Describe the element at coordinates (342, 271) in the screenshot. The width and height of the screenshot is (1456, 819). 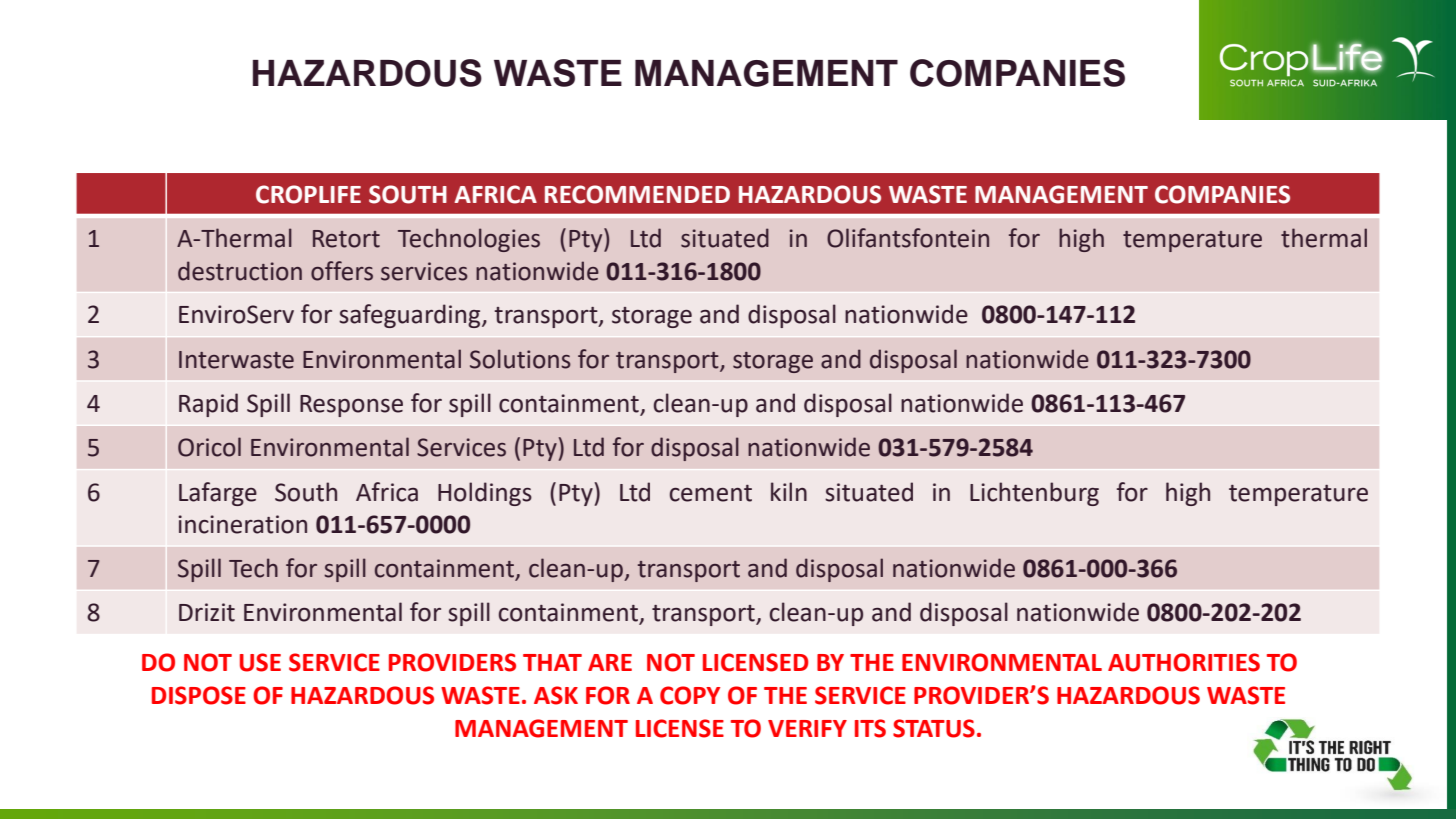
I see `offers` at that location.
